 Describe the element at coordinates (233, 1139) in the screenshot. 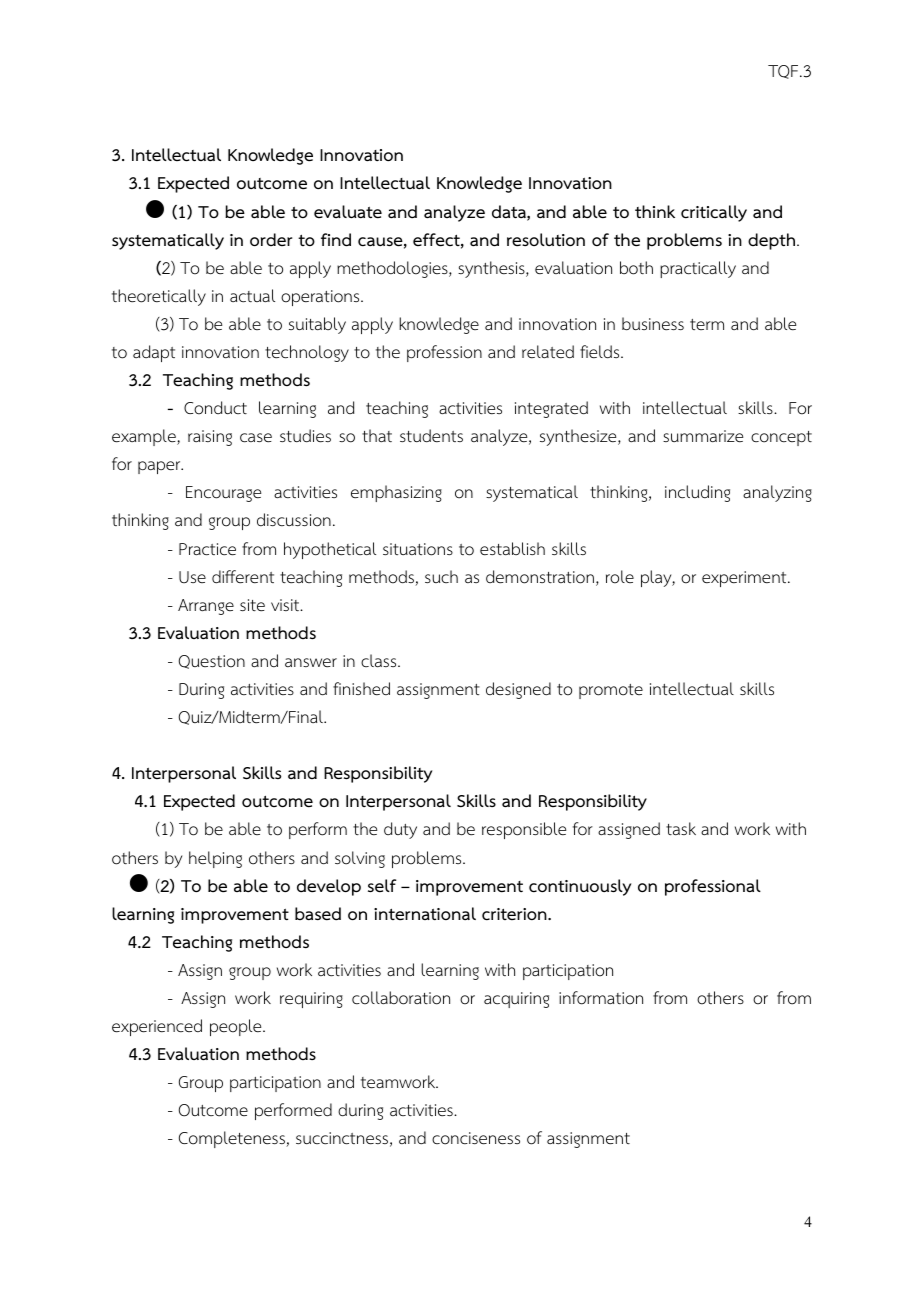

I see `Completeness` at that location.
